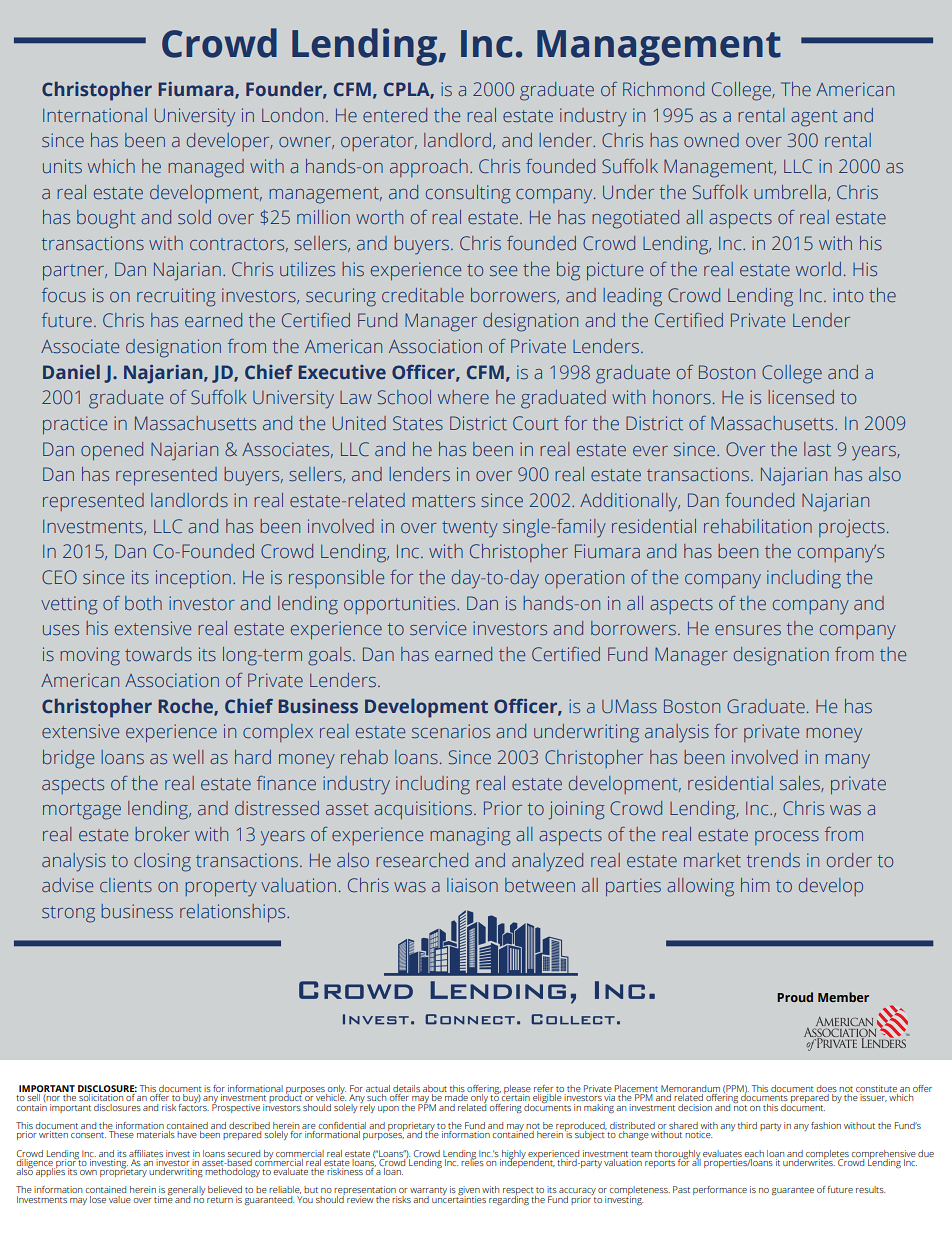 Image resolution: width=952 pixels, height=1233 pixels. Describe the element at coordinates (162, 834) in the screenshot. I see `broker` at that location.
